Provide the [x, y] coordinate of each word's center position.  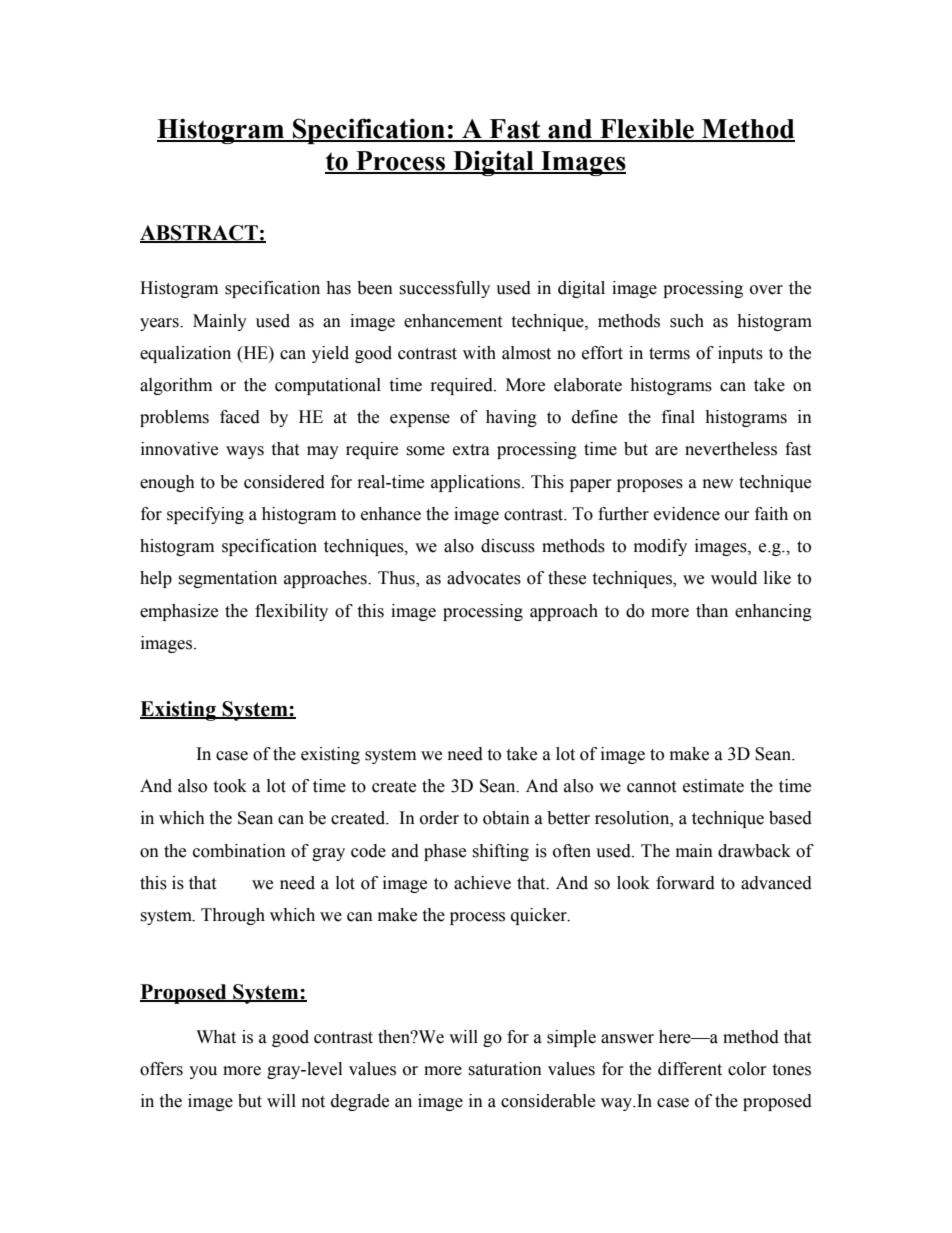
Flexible [647, 130]
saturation [505, 1069]
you [203, 1072]
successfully [444, 289]
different [690, 1069]
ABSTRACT [200, 234]
